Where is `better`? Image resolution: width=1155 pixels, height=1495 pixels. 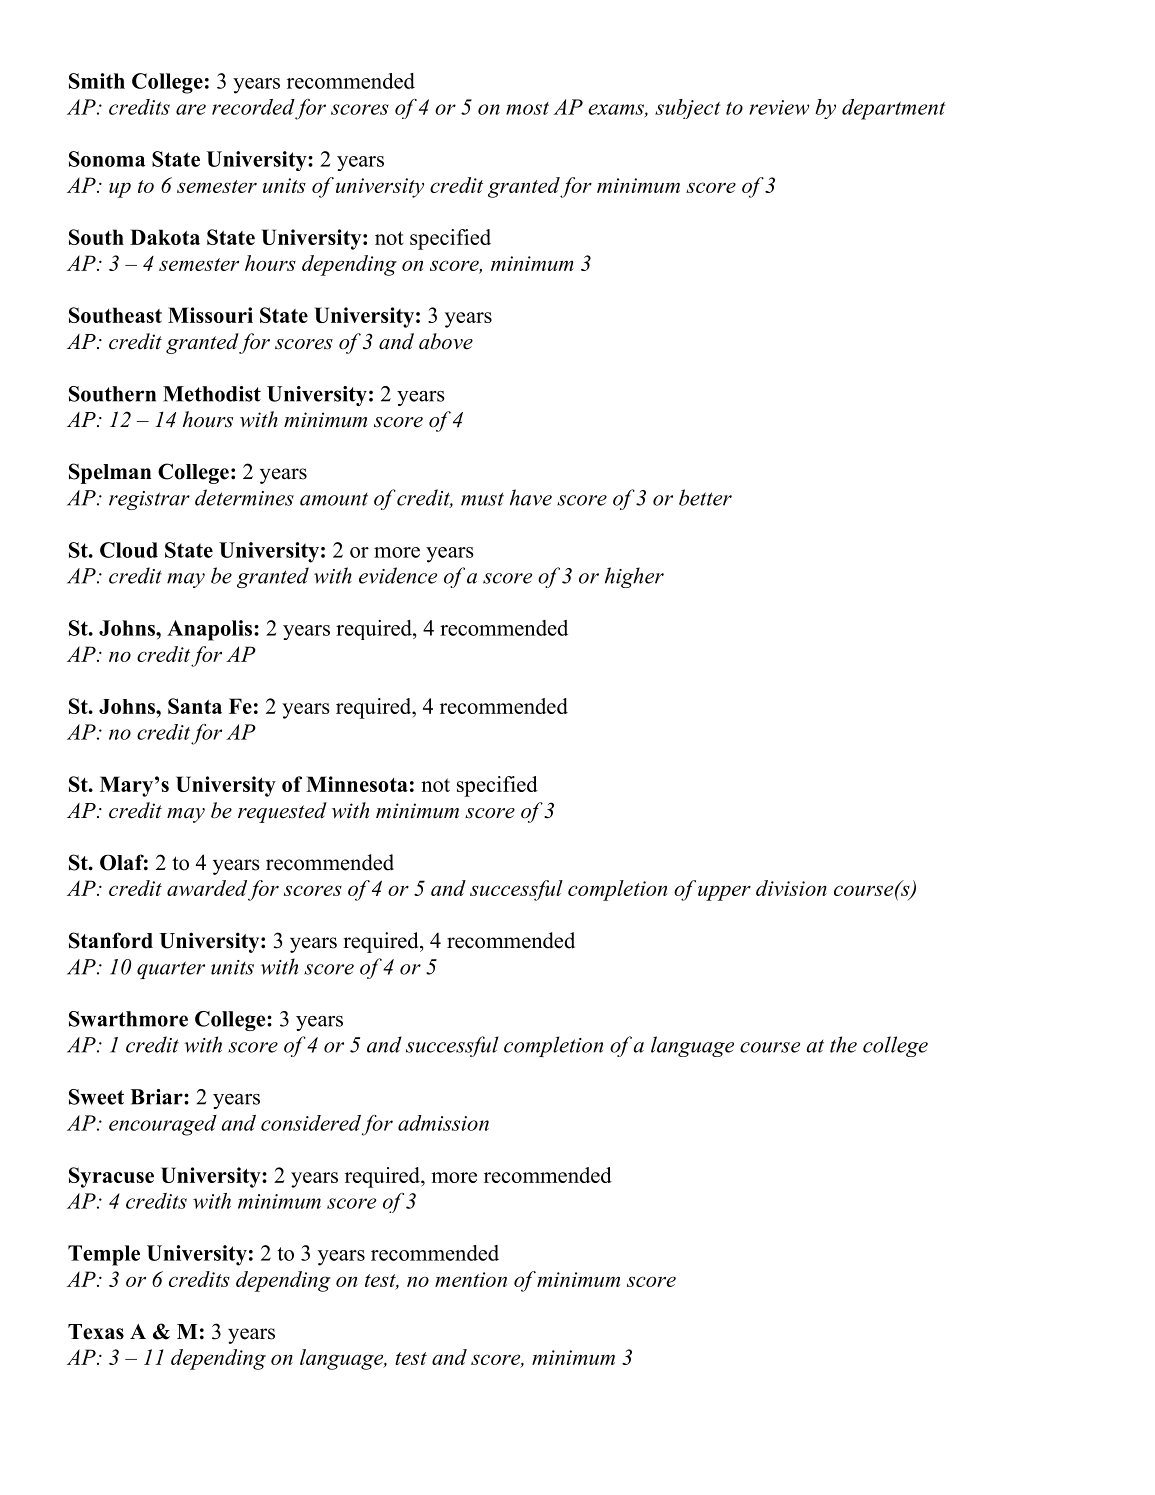
better is located at coordinates (705, 497).
